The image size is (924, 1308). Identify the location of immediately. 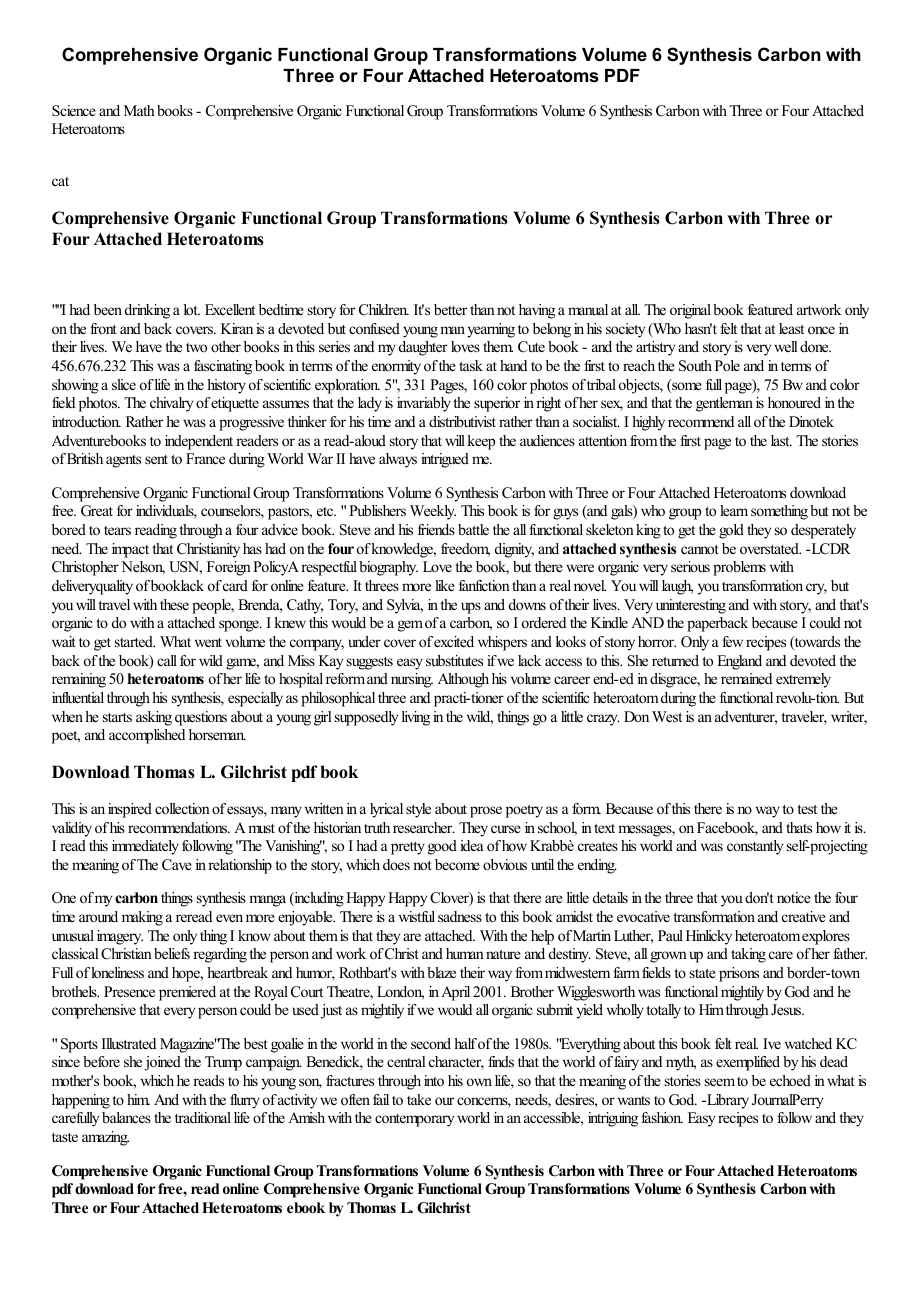
(145, 847).
